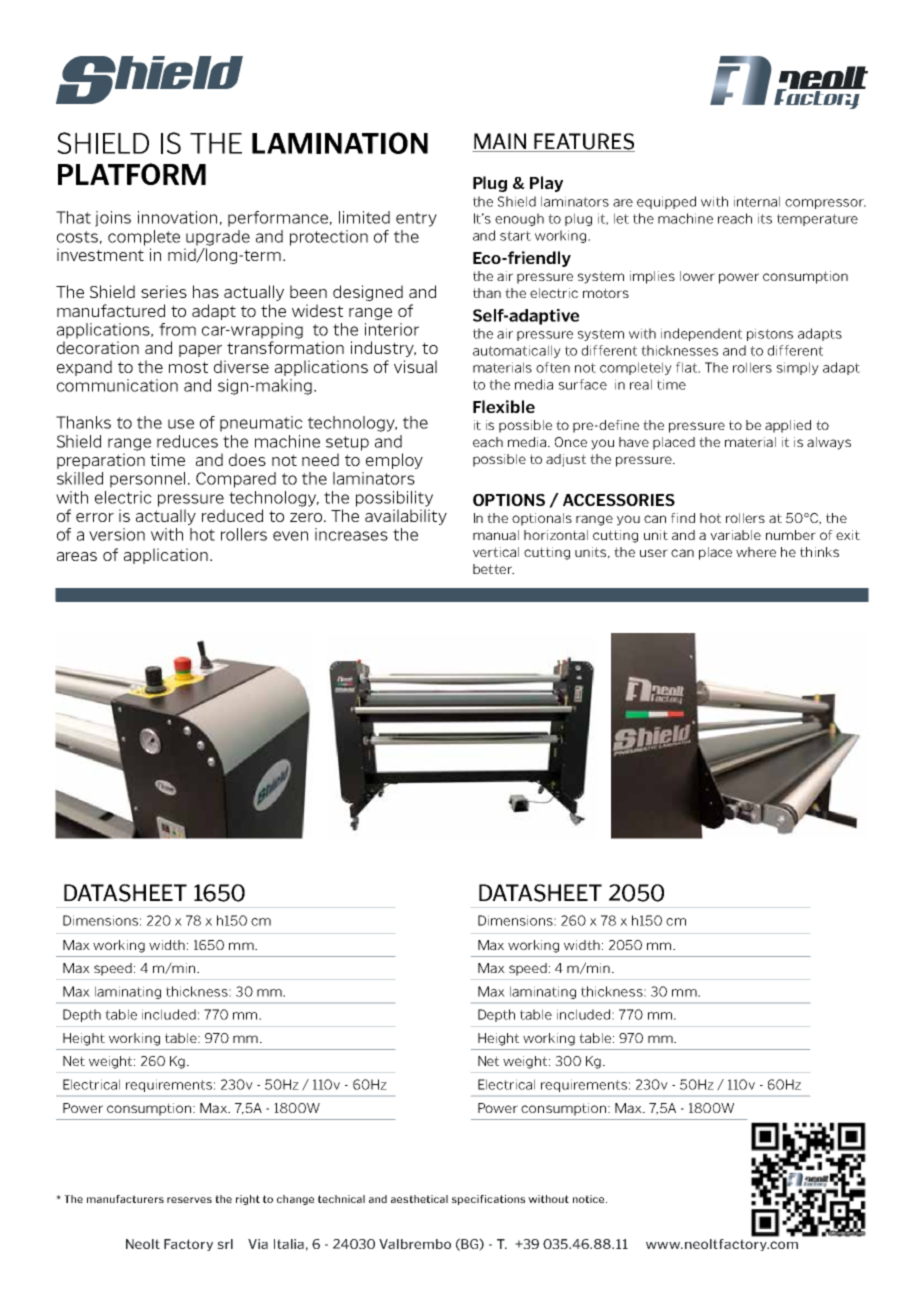 The image size is (924, 1308). Describe the element at coordinates (493, 569) in the screenshot. I see `better` at that location.
